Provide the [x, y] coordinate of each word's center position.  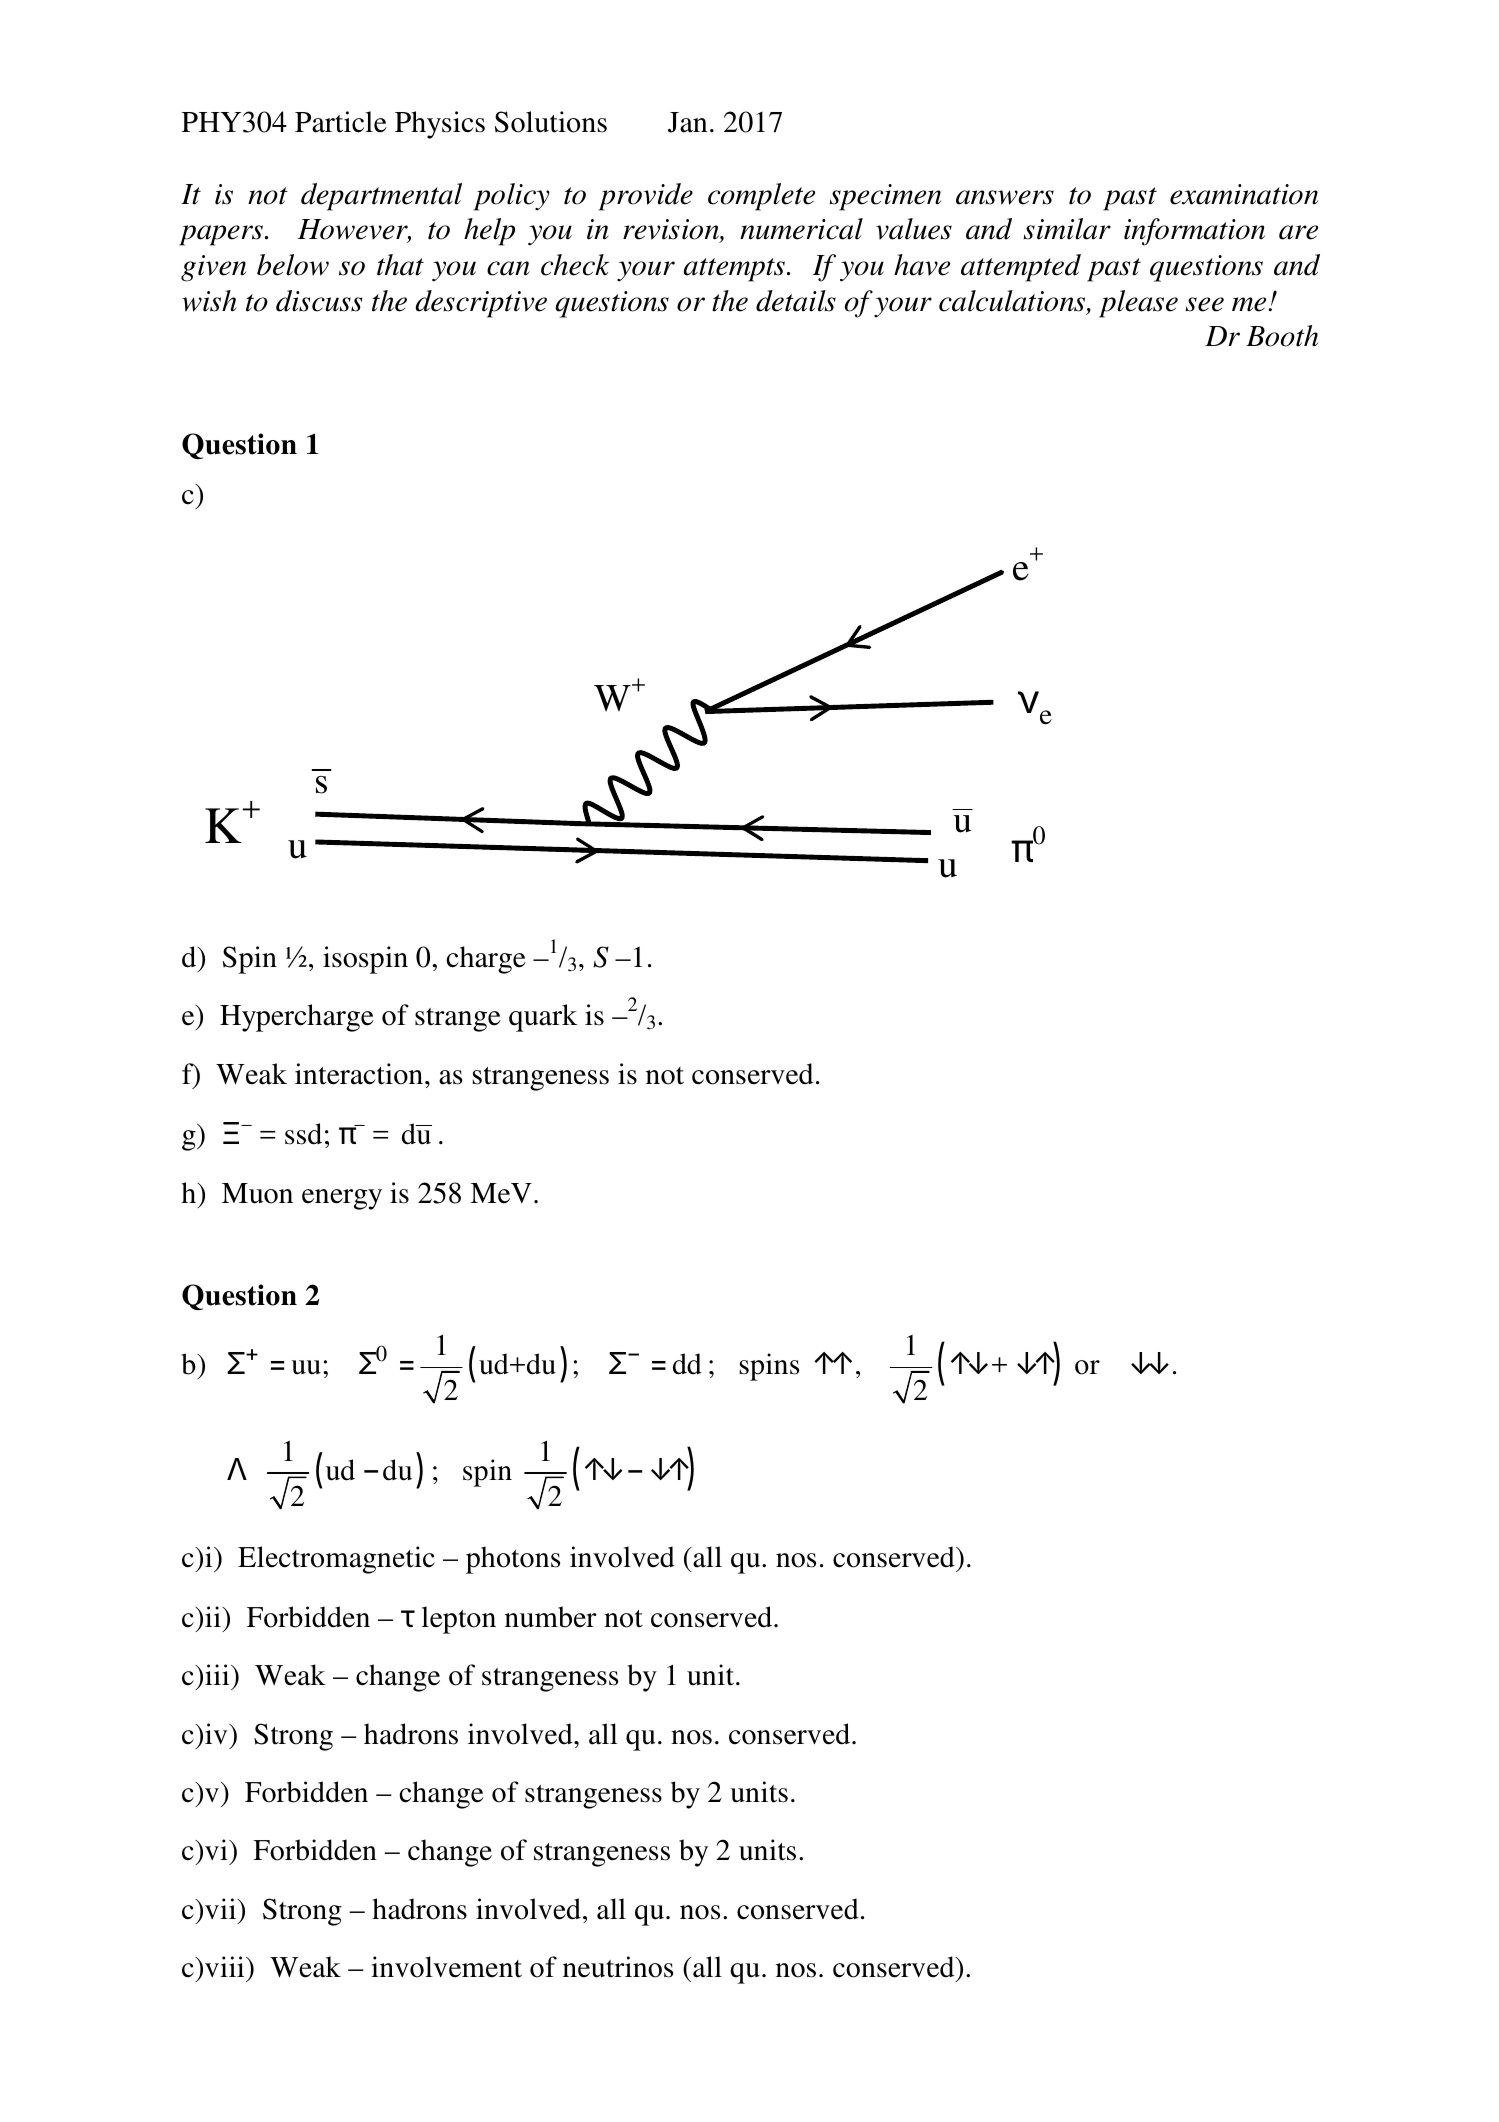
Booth [1282, 336]
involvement [446, 1967]
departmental [381, 197]
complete [761, 197]
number [551, 1617]
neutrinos [618, 1967]
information [1194, 232]
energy [342, 1199]
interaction [360, 1074]
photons [513, 1560]
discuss [319, 301]
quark [543, 1018]
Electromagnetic [336, 1560]
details [796, 301]
